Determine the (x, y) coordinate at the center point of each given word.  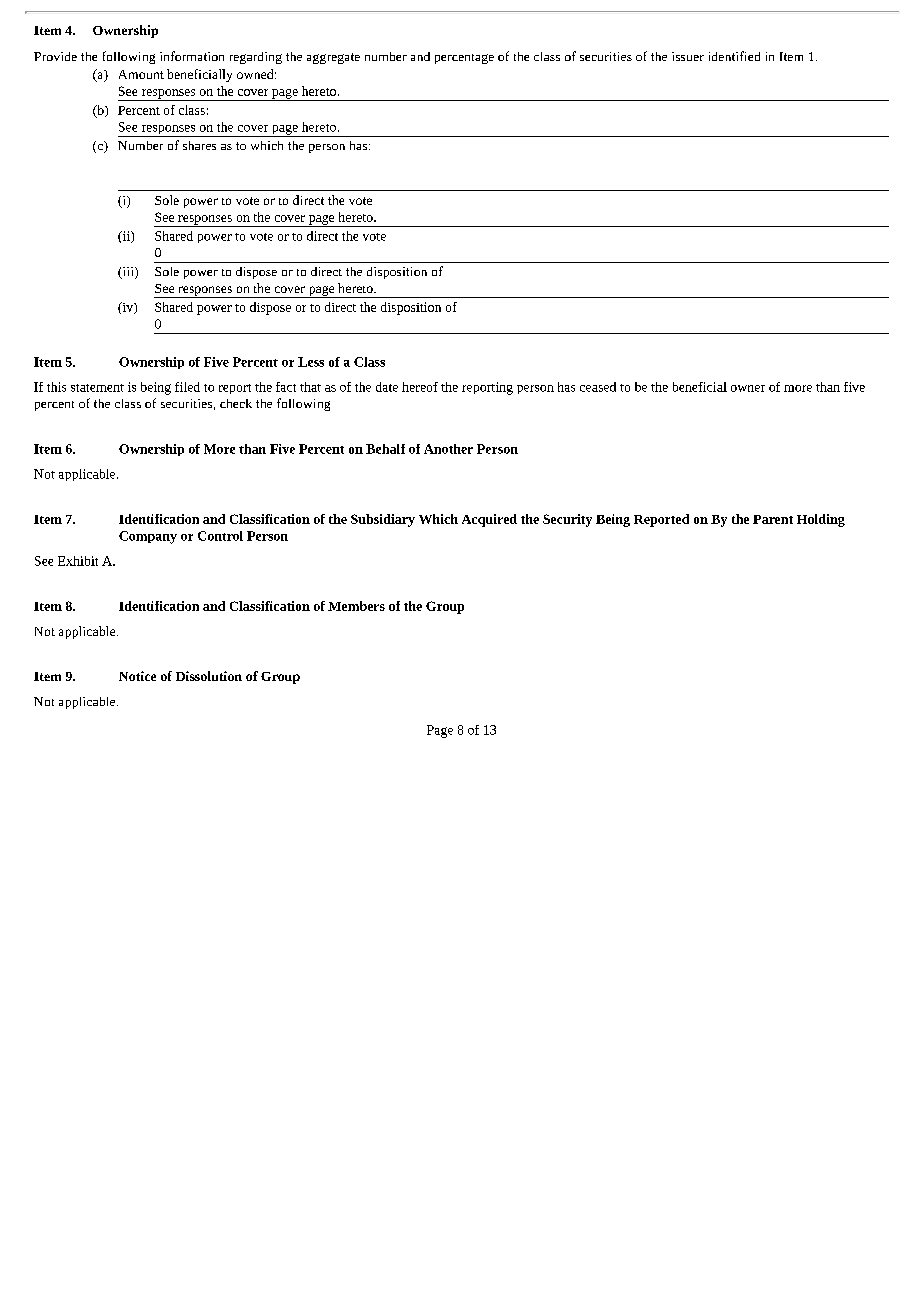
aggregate (333, 58)
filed (187, 387)
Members (356, 606)
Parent (773, 519)
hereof (420, 387)
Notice (137, 676)
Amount (141, 74)
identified (734, 56)
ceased (598, 387)
